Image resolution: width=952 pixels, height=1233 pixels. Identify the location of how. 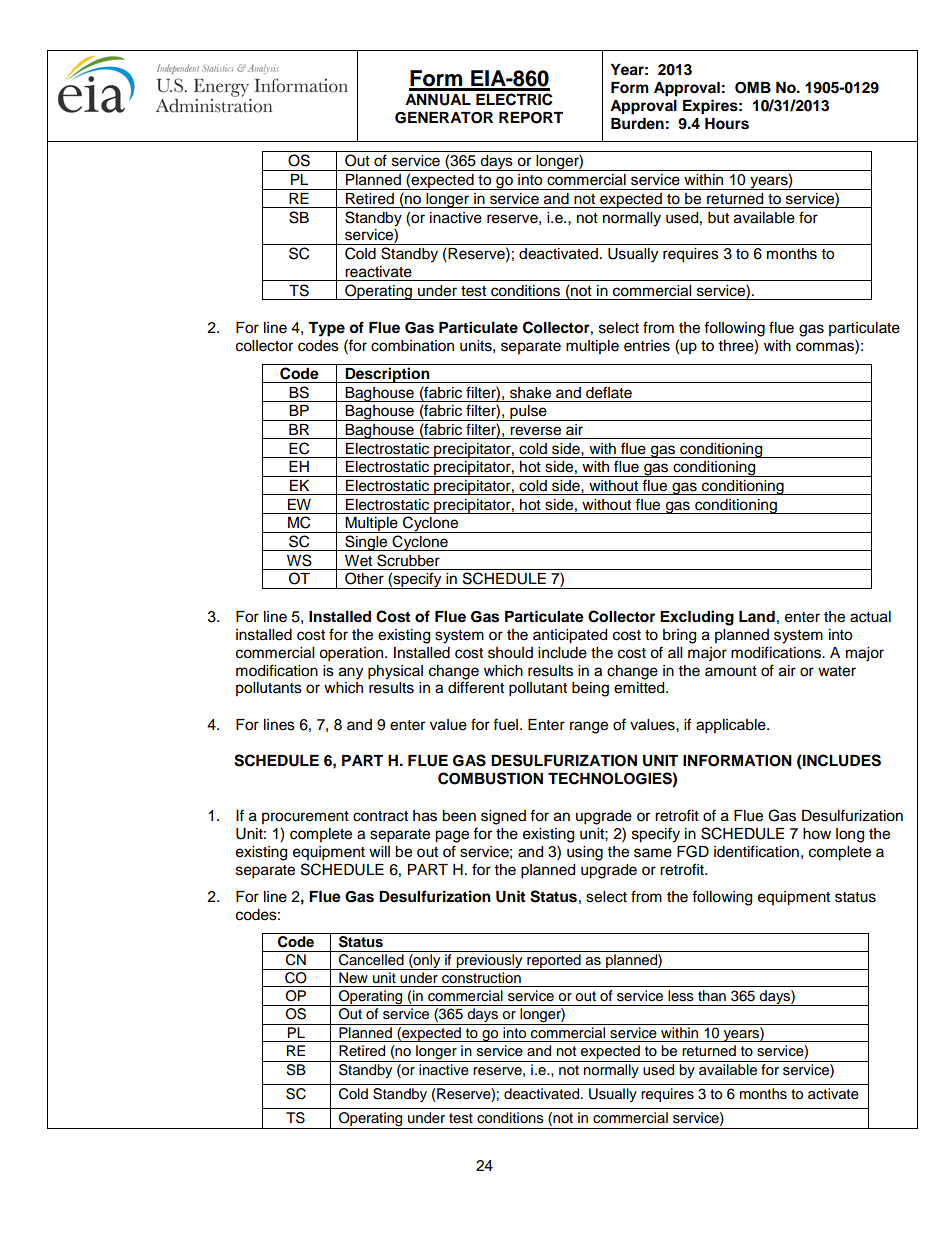
(817, 834).
